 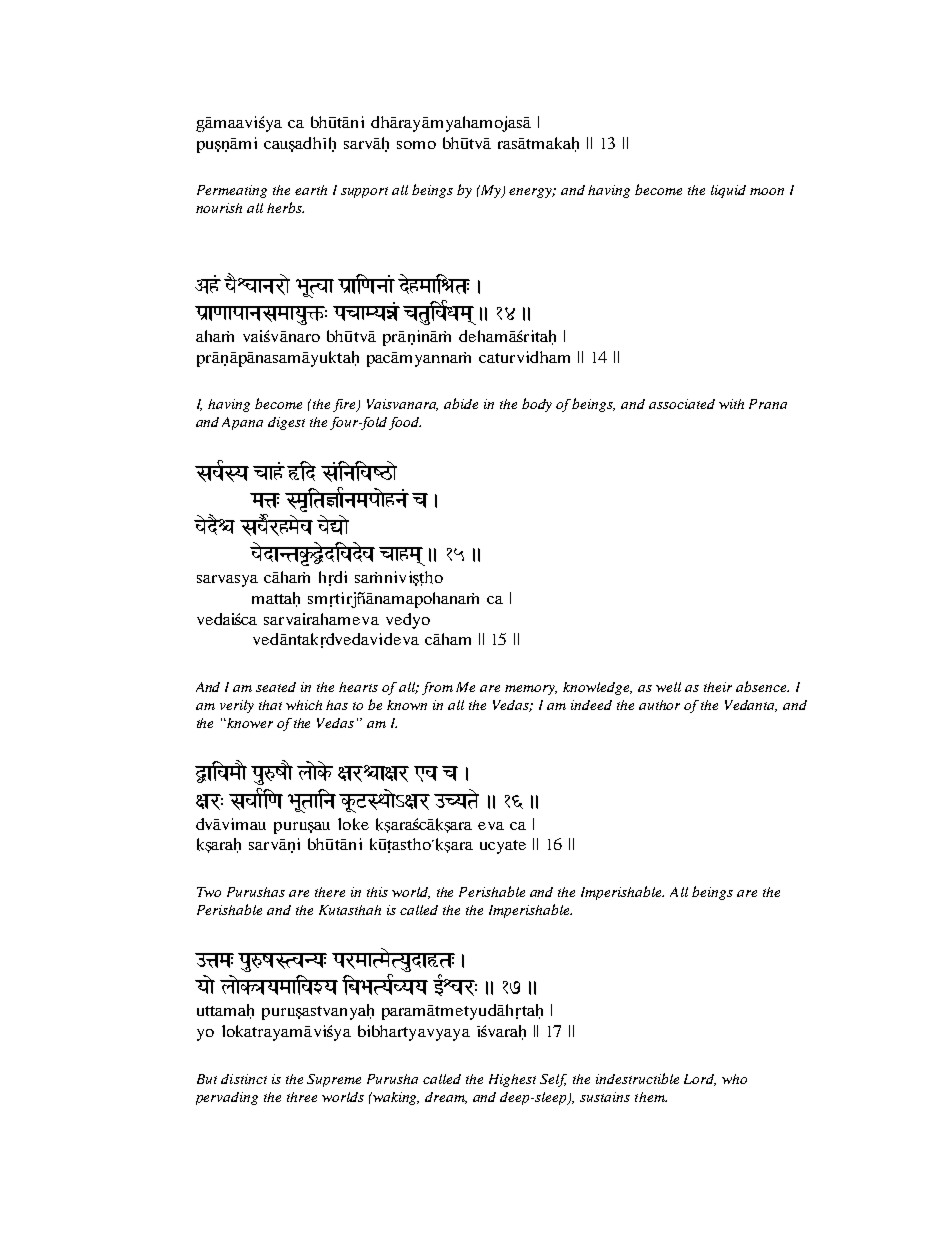 I want to click on who, so click(x=734, y=1079).
